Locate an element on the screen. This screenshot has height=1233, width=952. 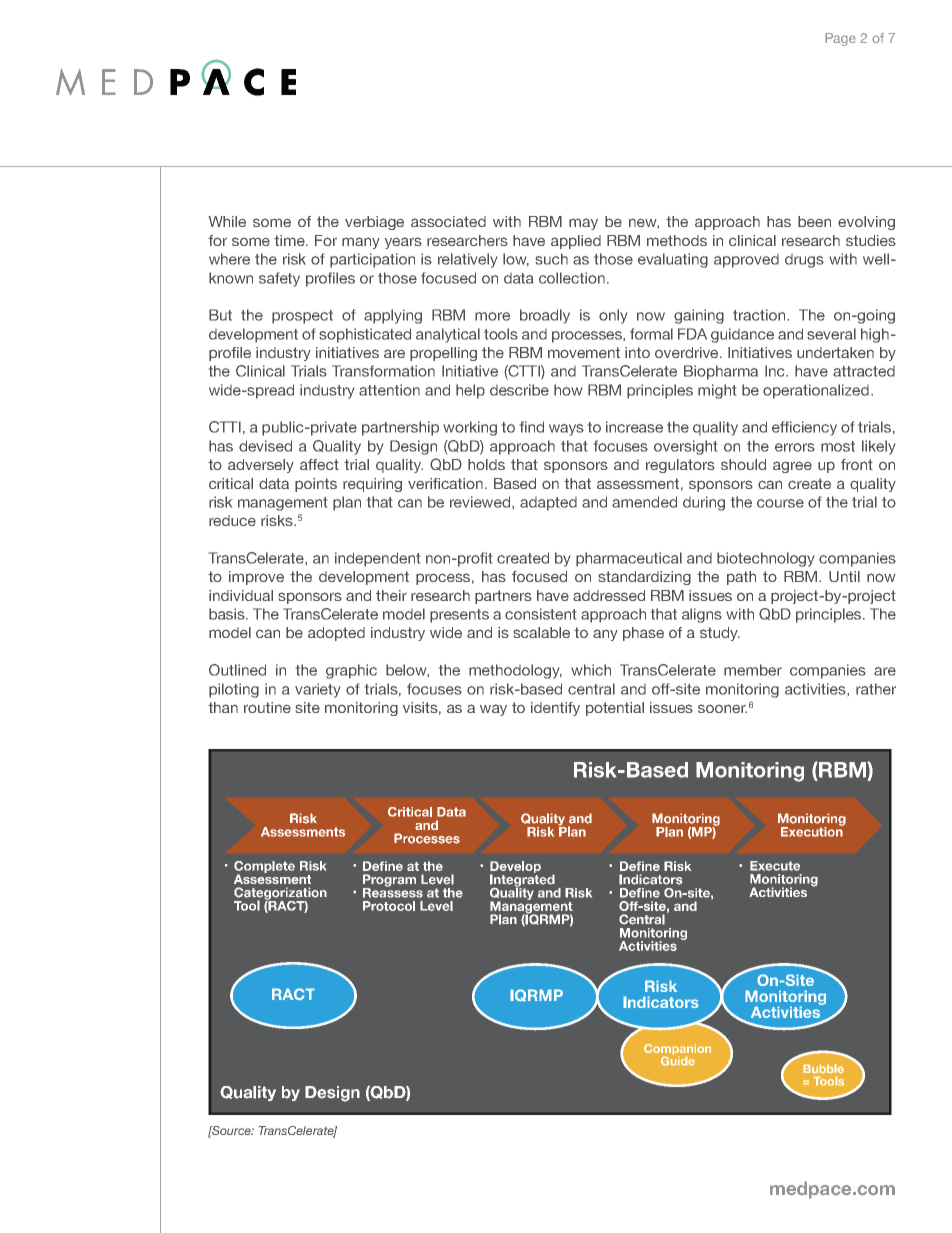
activities is located at coordinates (816, 689).
